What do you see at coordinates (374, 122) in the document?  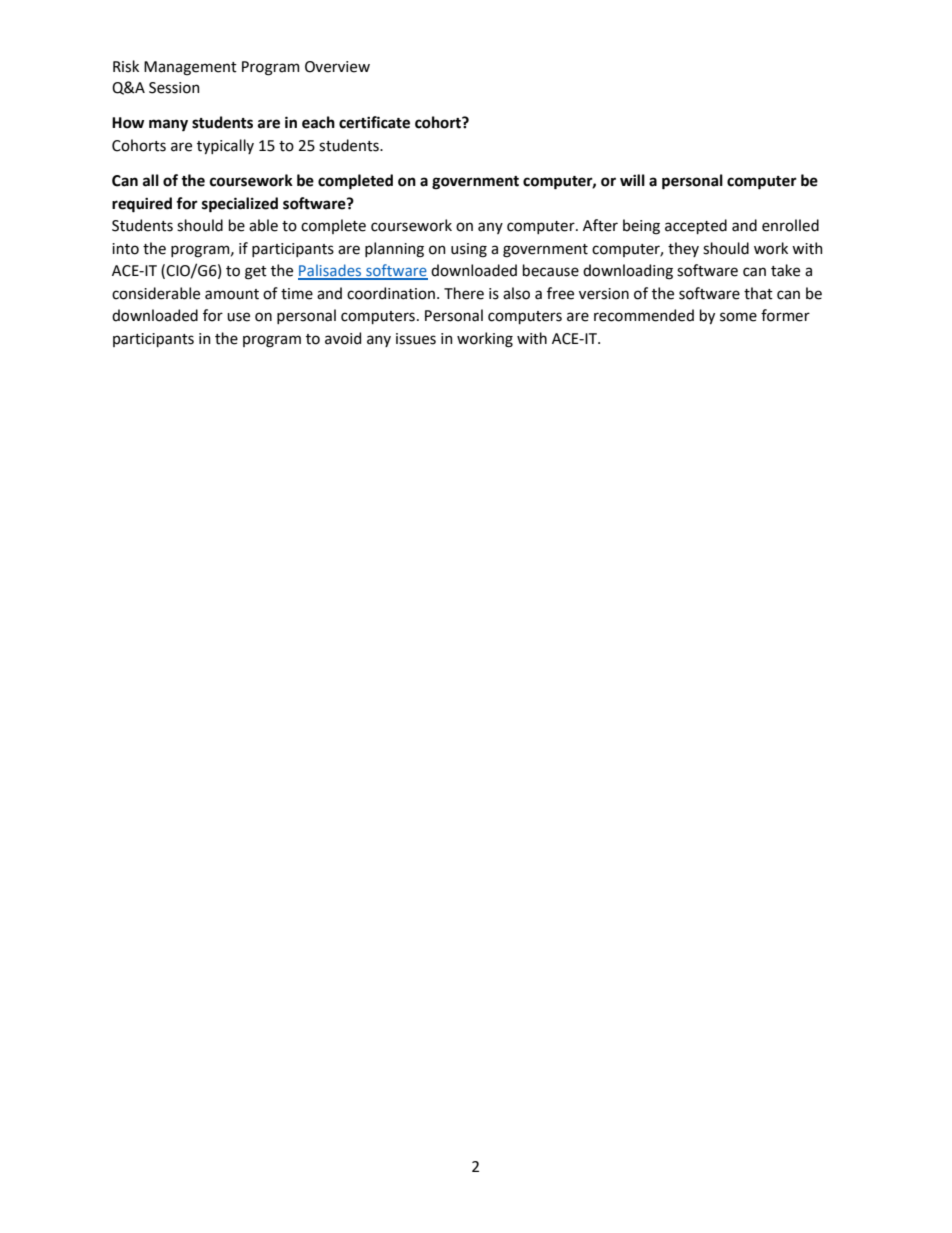 I see `certificate` at bounding box center [374, 122].
